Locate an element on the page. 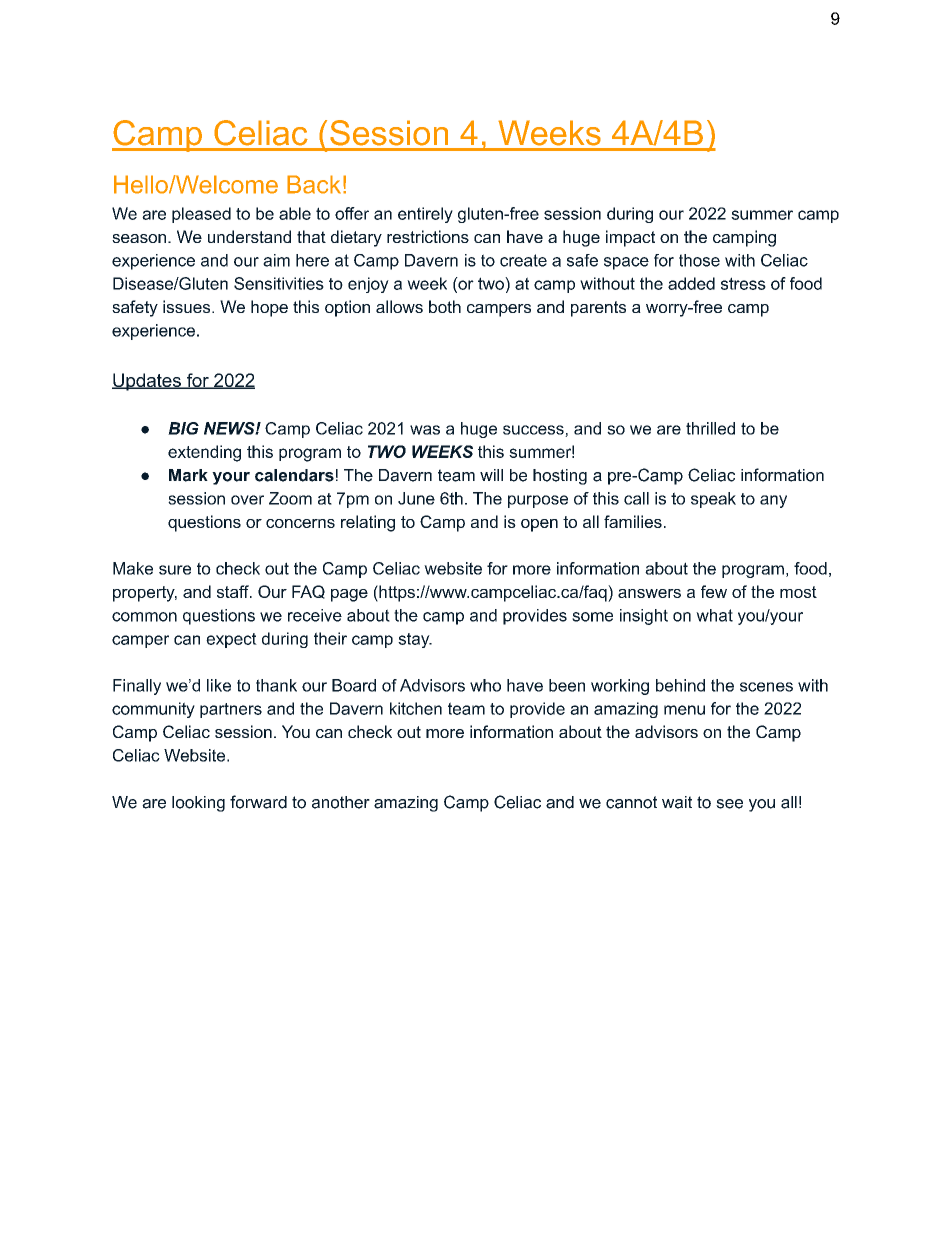 The image size is (952, 1233). another is located at coordinates (341, 802).
